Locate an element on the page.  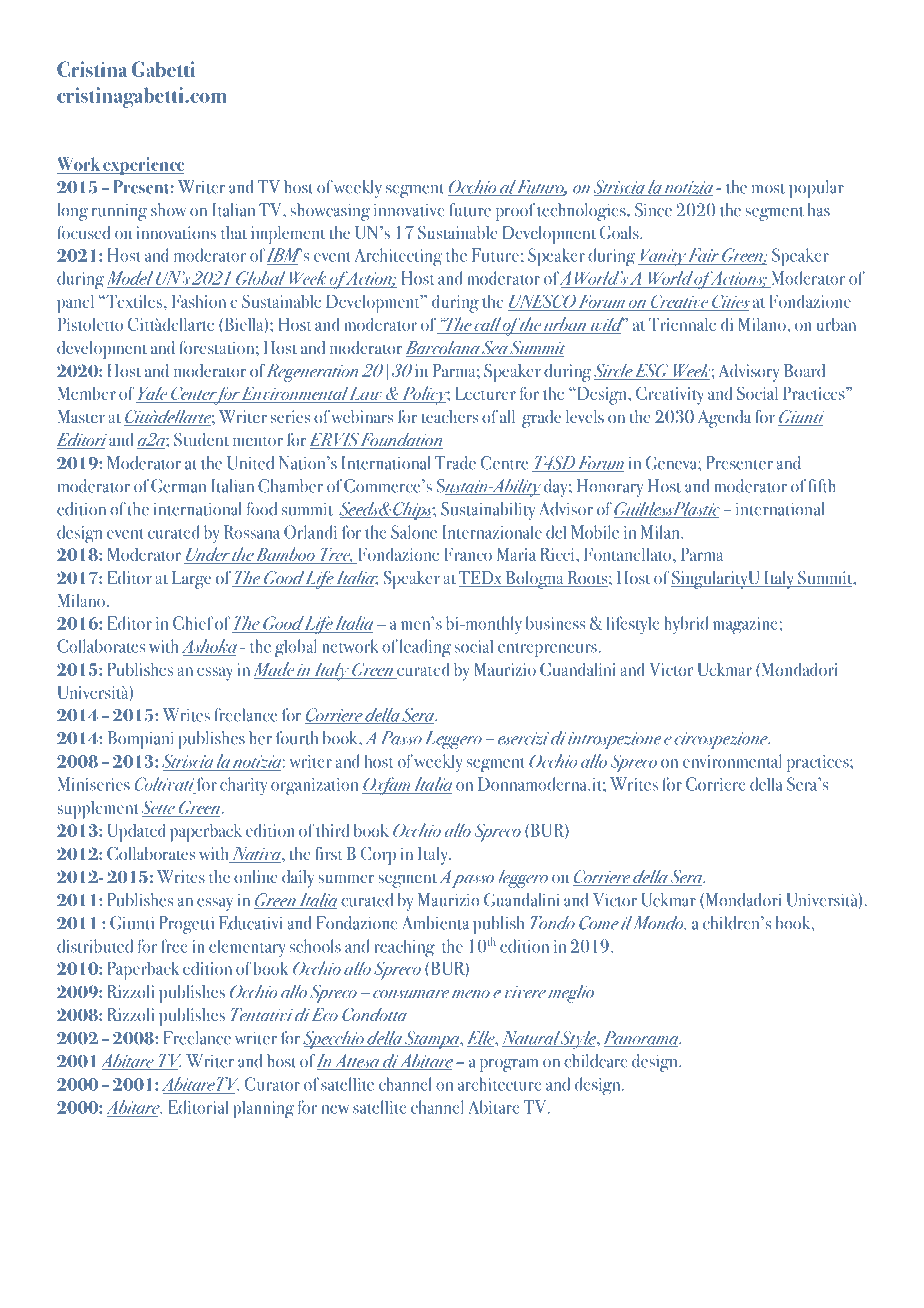
Curator is located at coordinates (272, 1084).
